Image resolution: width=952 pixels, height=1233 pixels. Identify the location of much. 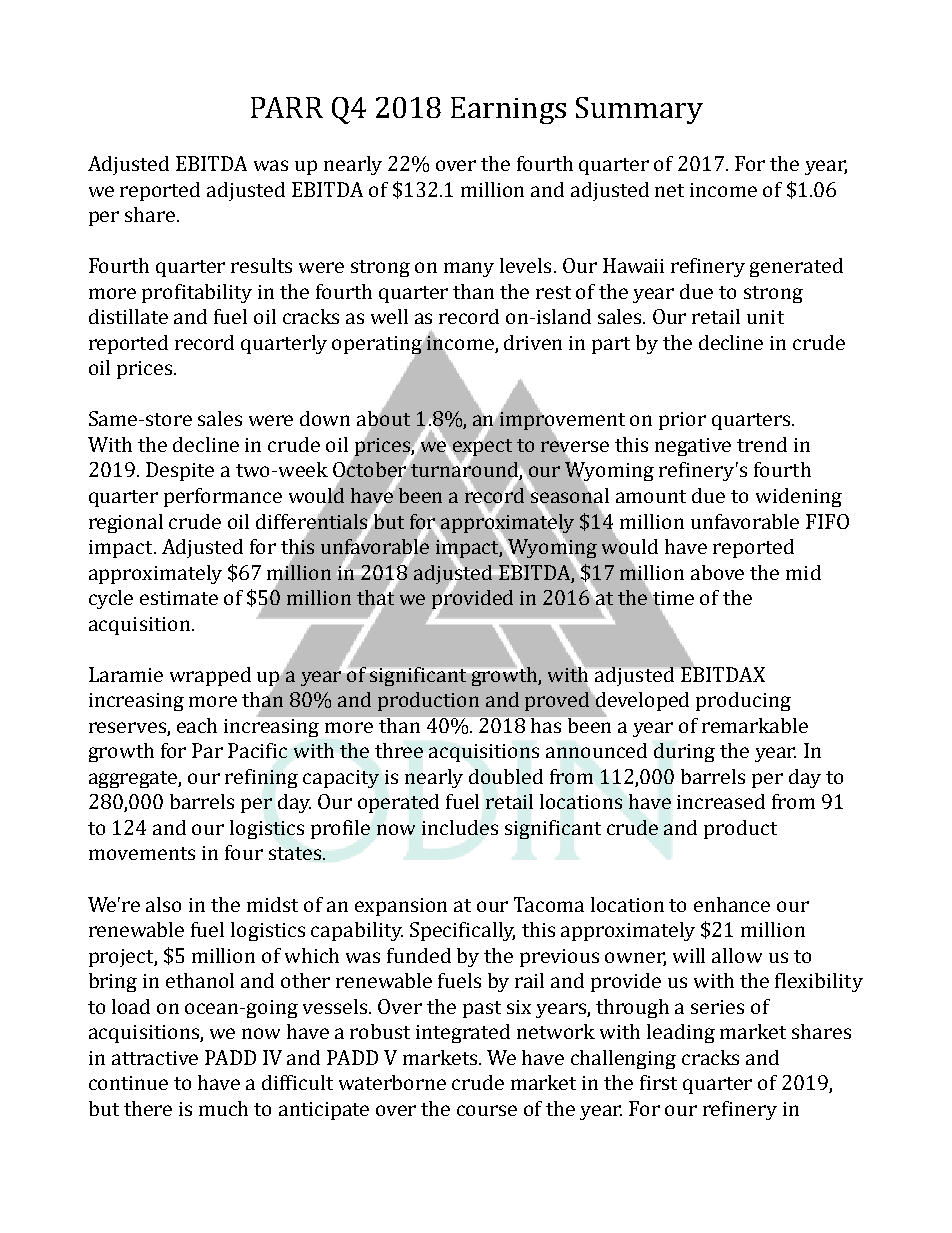
(223, 1108).
